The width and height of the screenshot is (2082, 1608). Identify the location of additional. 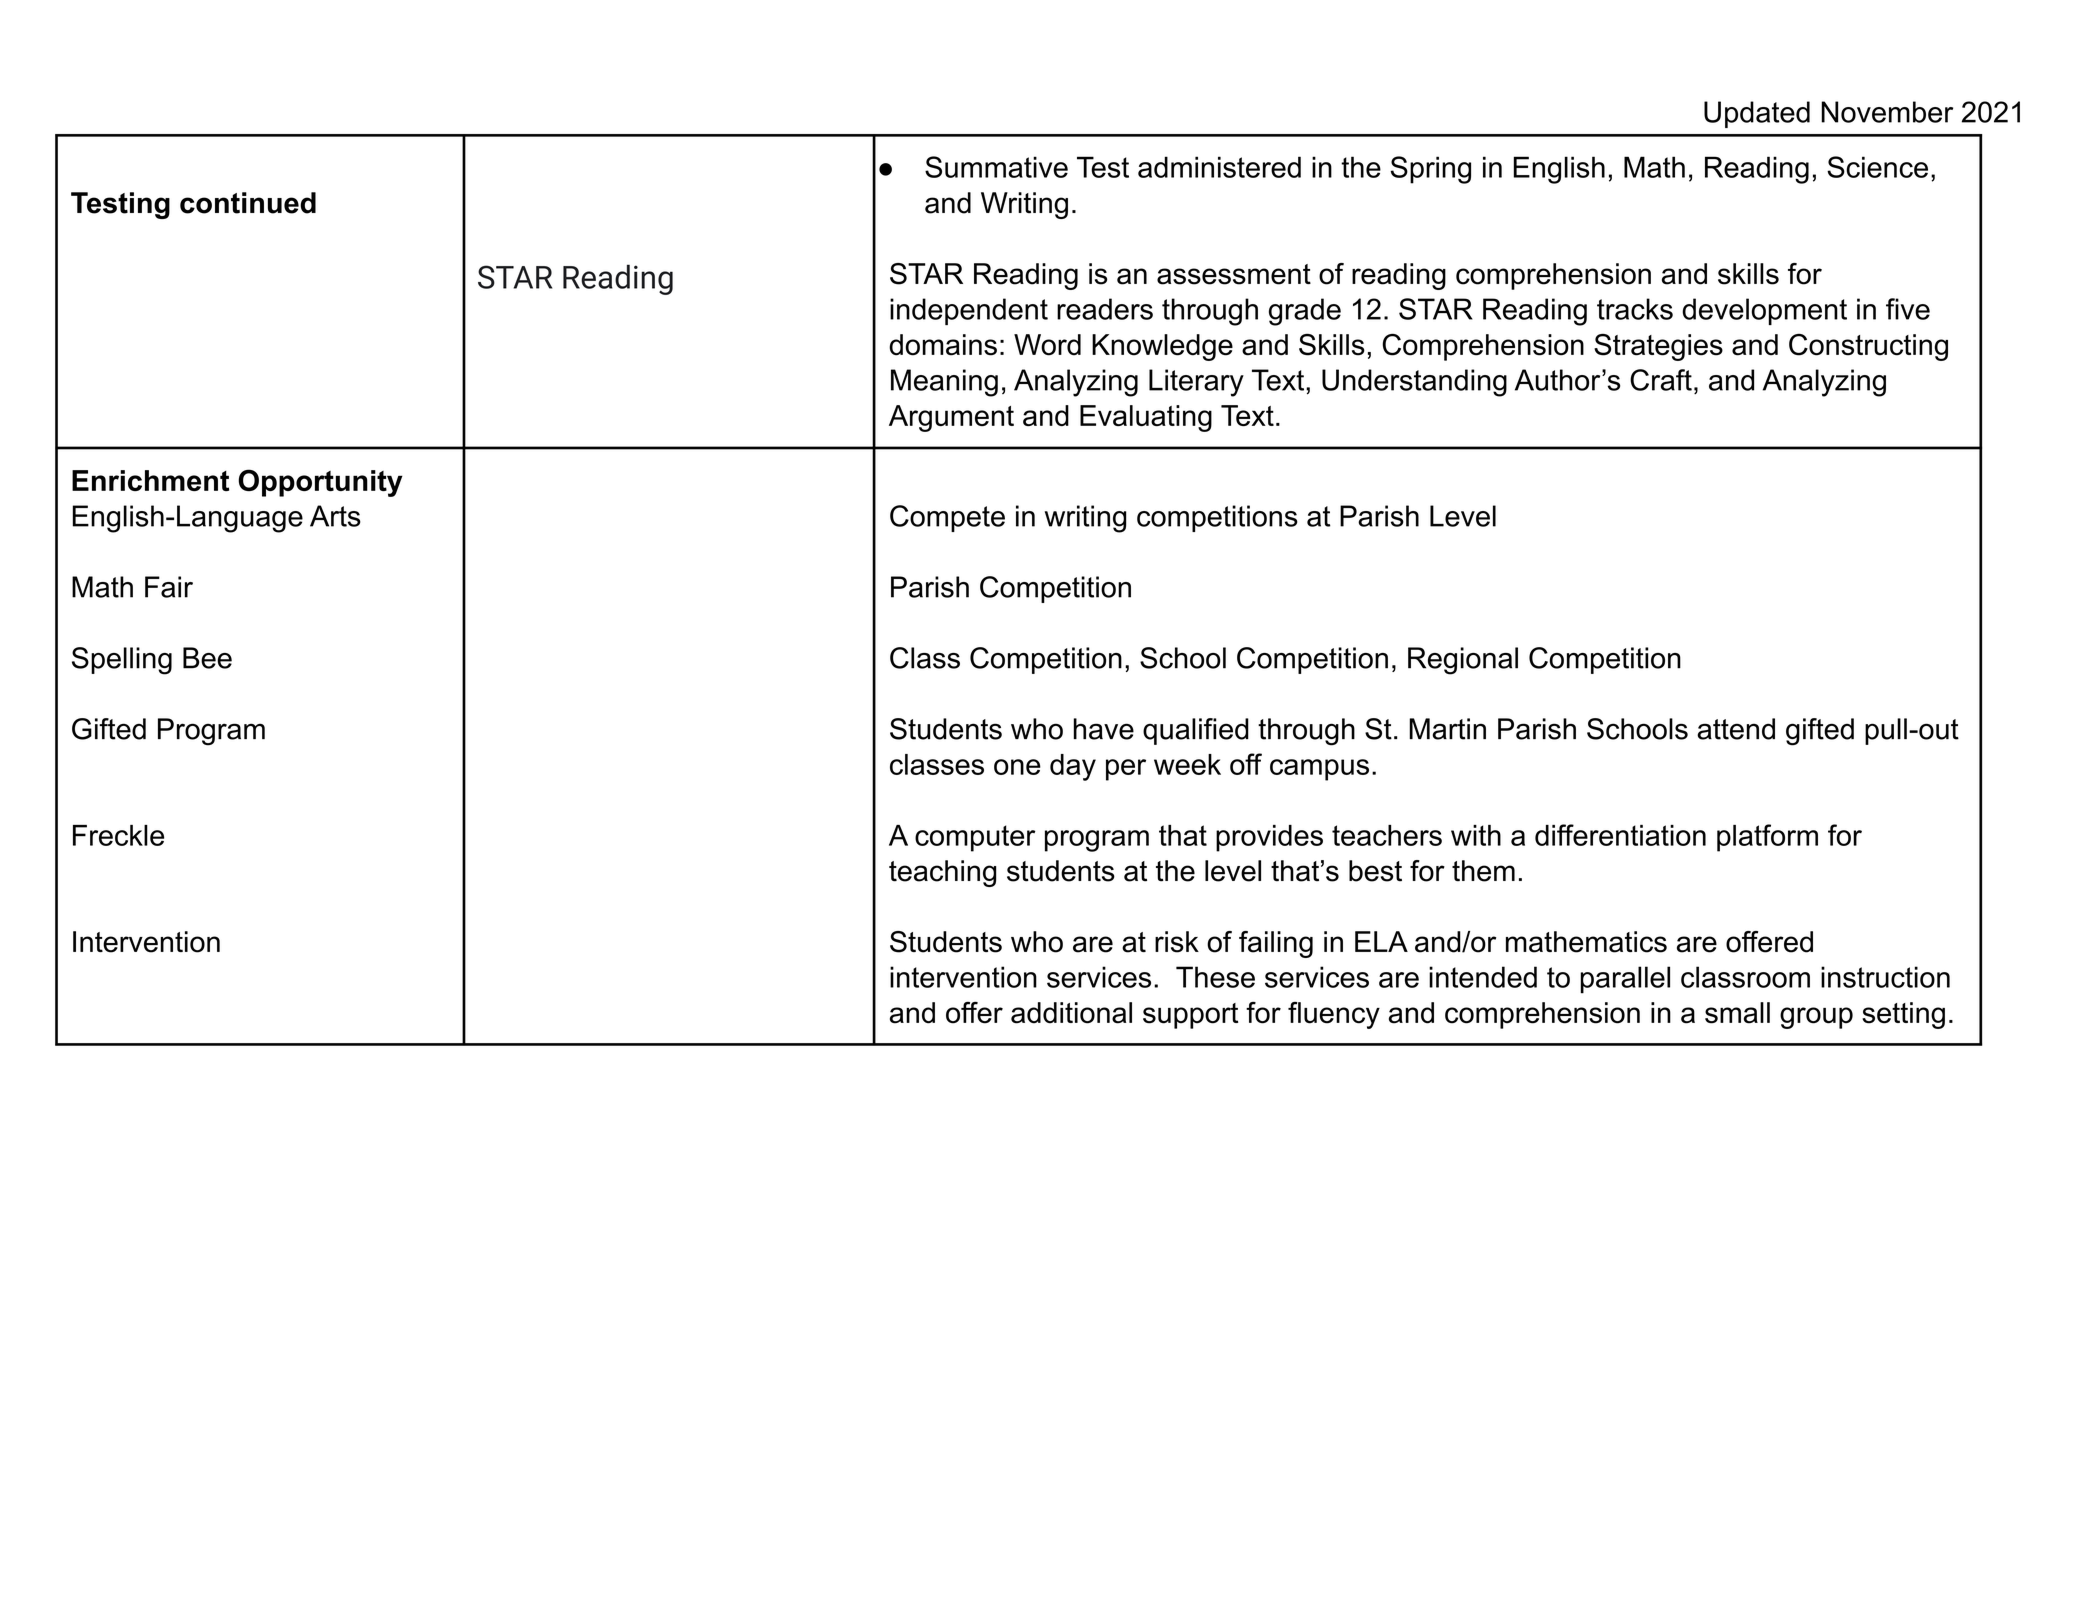
(1071, 1013).
